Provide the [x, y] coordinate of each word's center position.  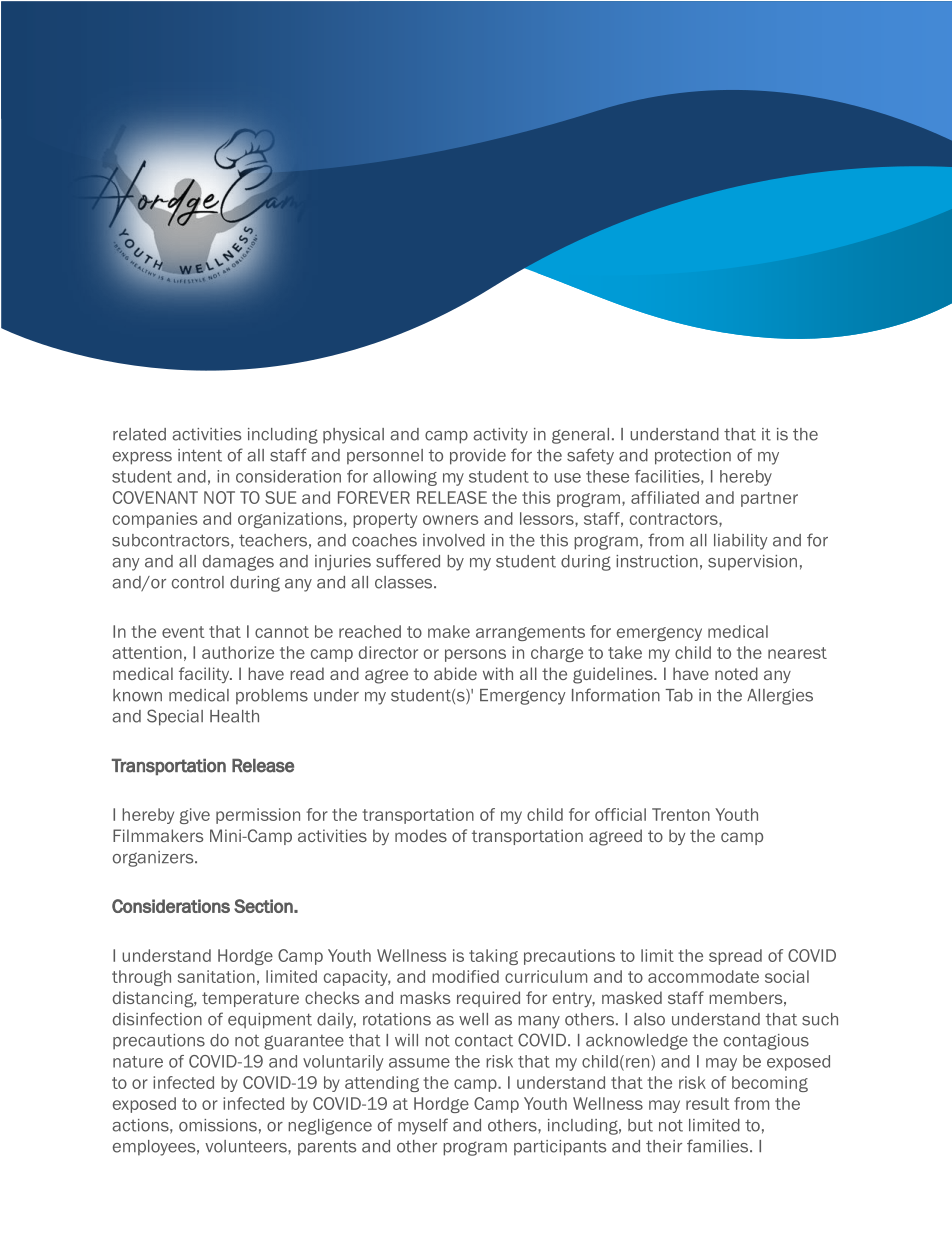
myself [423, 1126]
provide [478, 457]
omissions [218, 1125]
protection [693, 457]
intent [200, 455]
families [719, 1146]
